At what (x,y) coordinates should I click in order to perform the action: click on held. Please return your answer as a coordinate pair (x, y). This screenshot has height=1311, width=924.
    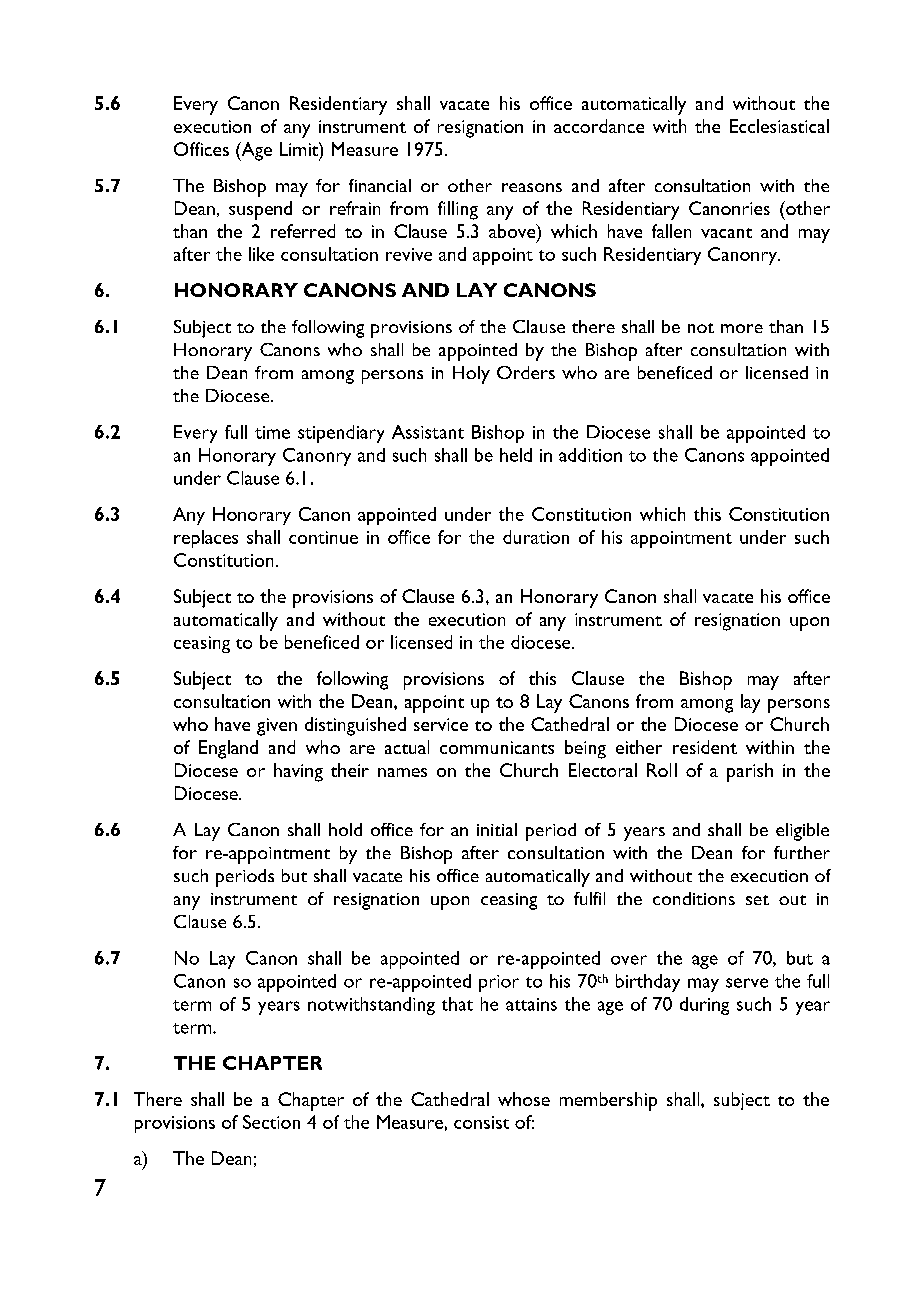
    Looking at the image, I should click on (516, 455).
